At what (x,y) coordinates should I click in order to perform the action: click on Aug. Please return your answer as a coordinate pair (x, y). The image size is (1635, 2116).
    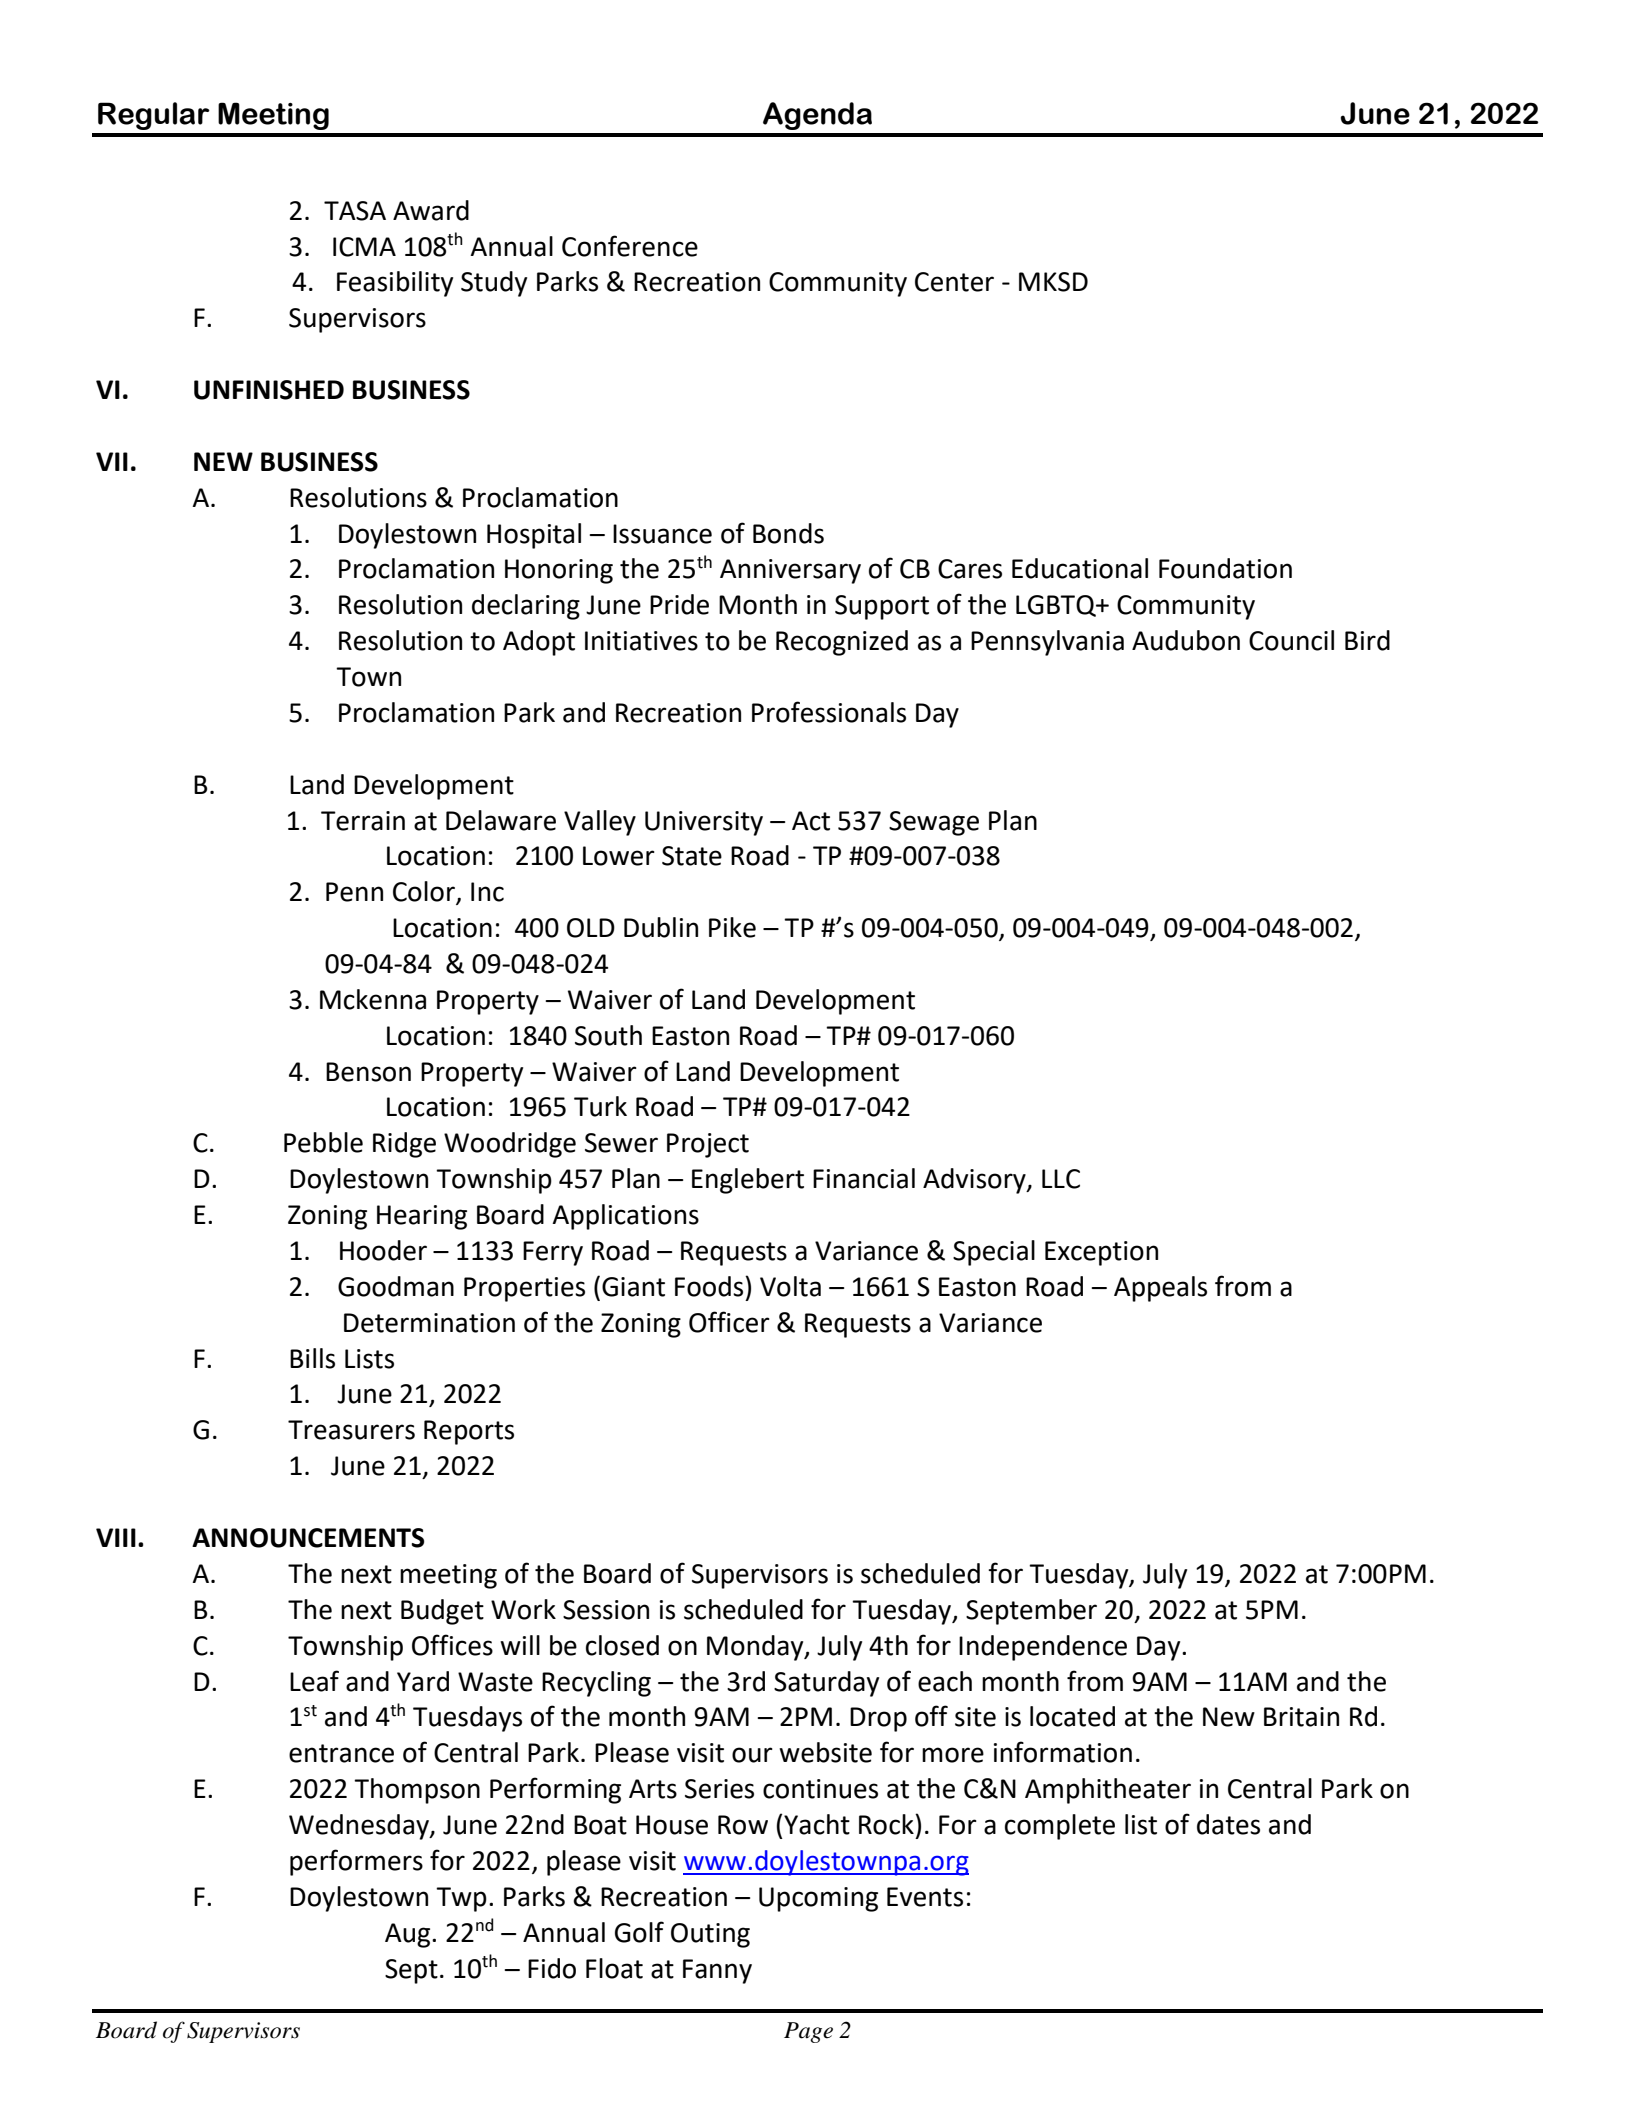
    Looking at the image, I should click on (409, 1935).
